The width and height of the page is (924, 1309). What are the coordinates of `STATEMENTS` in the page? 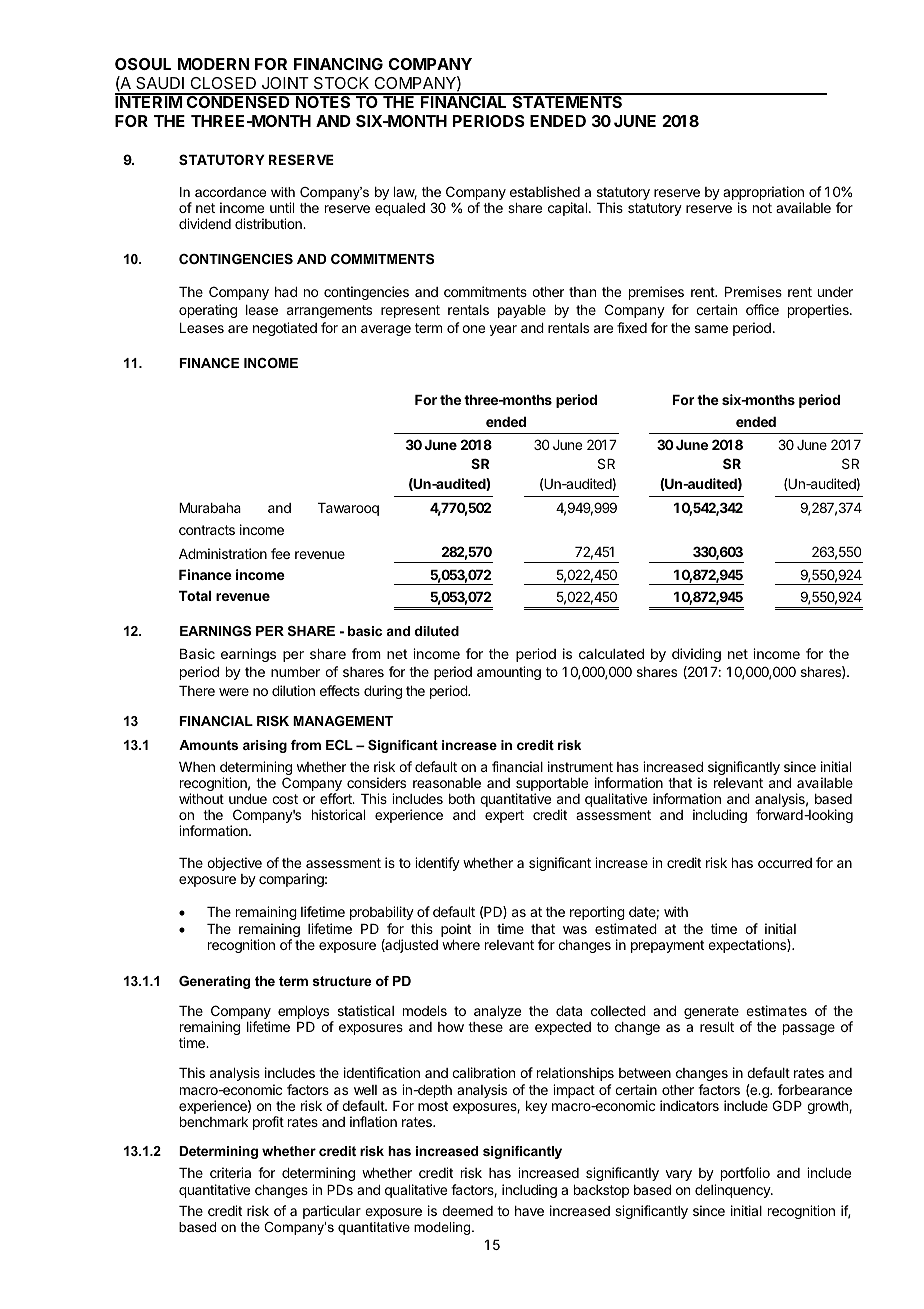 It's located at (567, 101).
